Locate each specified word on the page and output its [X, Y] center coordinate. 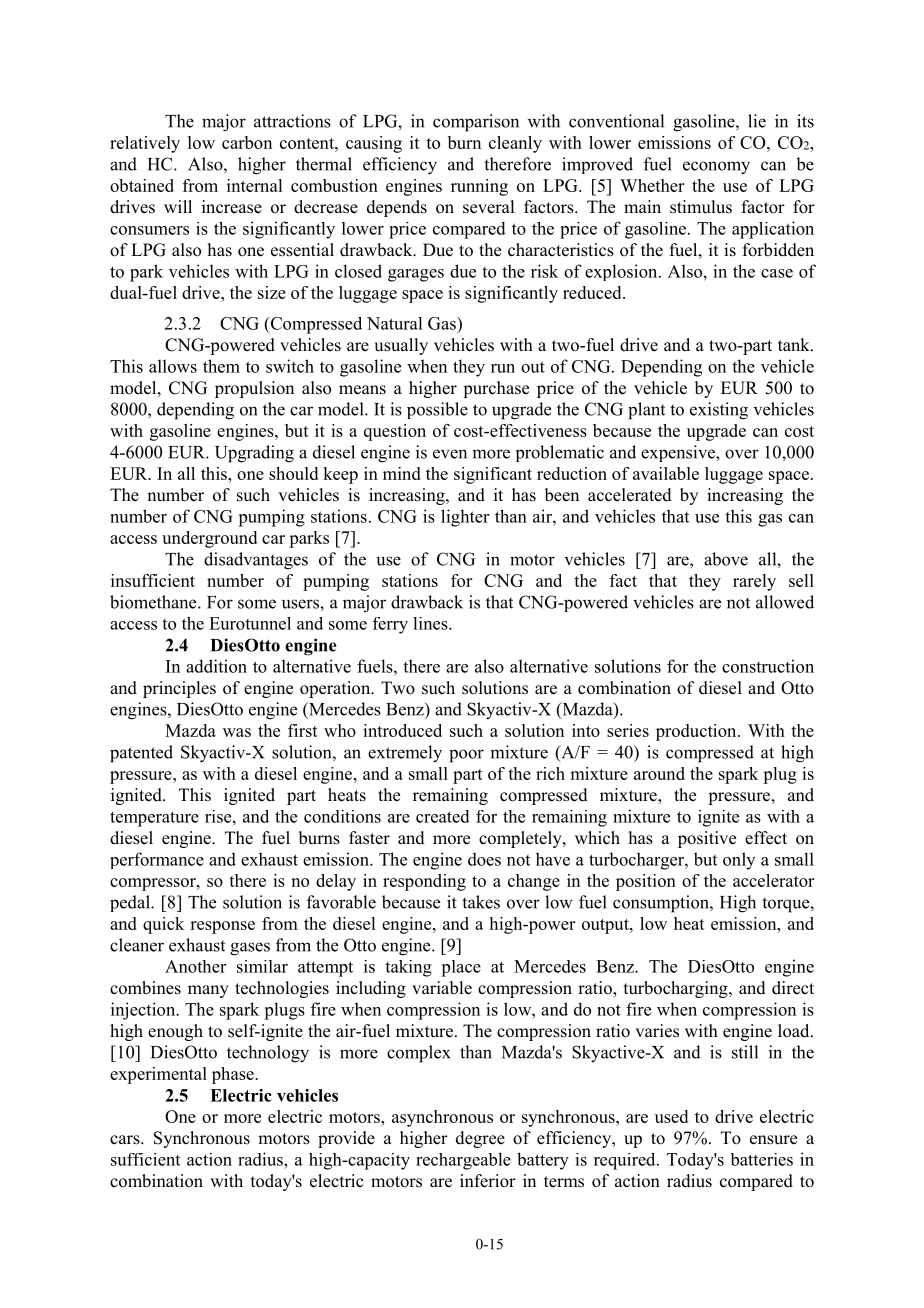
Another [195, 966]
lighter [465, 518]
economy [716, 168]
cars [126, 1140]
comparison [476, 123]
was [237, 732]
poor [466, 756]
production [697, 732]
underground [209, 539]
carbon [247, 142]
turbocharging [677, 989]
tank [795, 344]
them [221, 366]
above [726, 559]
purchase [496, 389]
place [461, 968]
